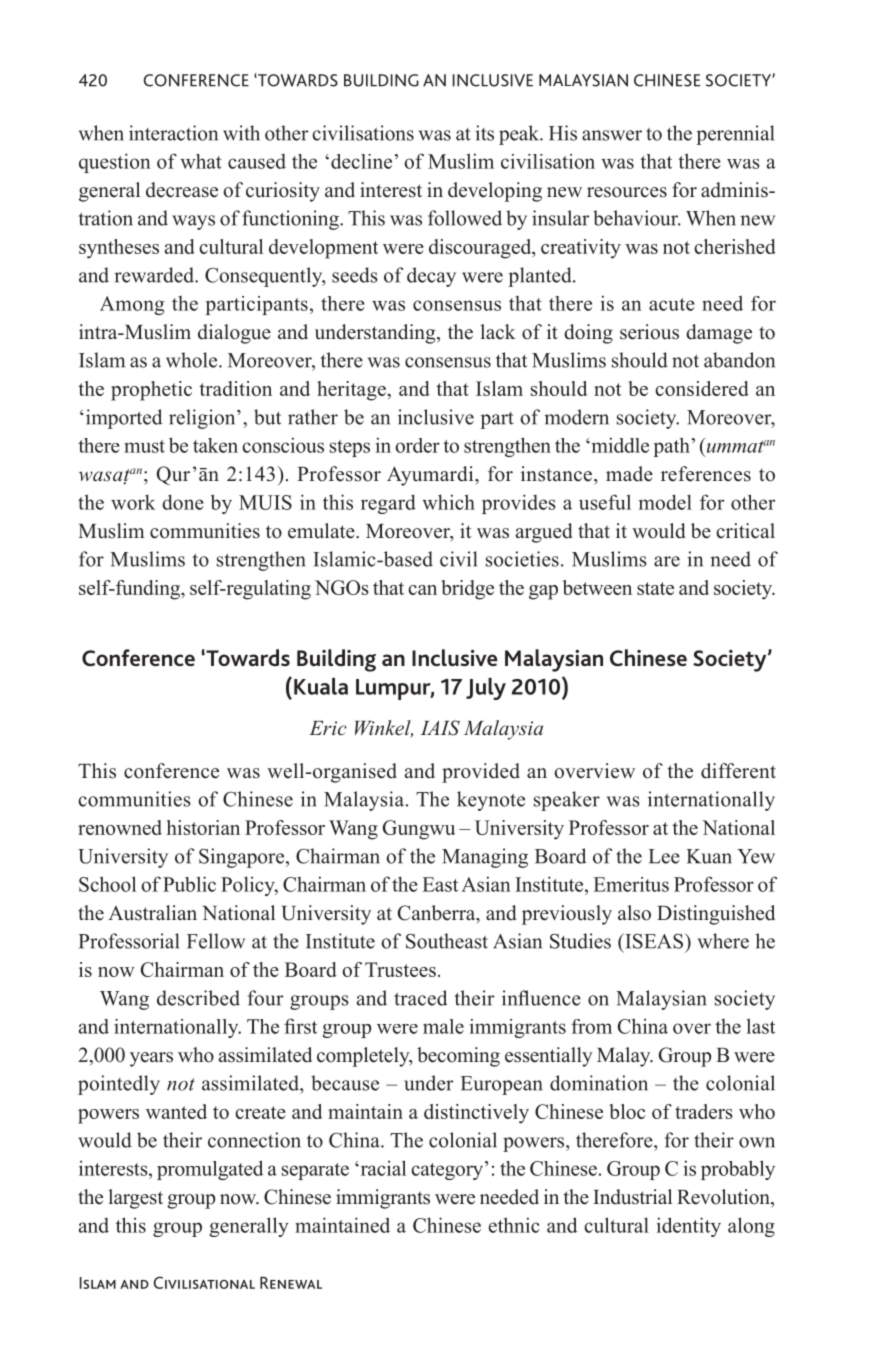 This image has height=1372, width=884. I want to click on what, so click(201, 161).
